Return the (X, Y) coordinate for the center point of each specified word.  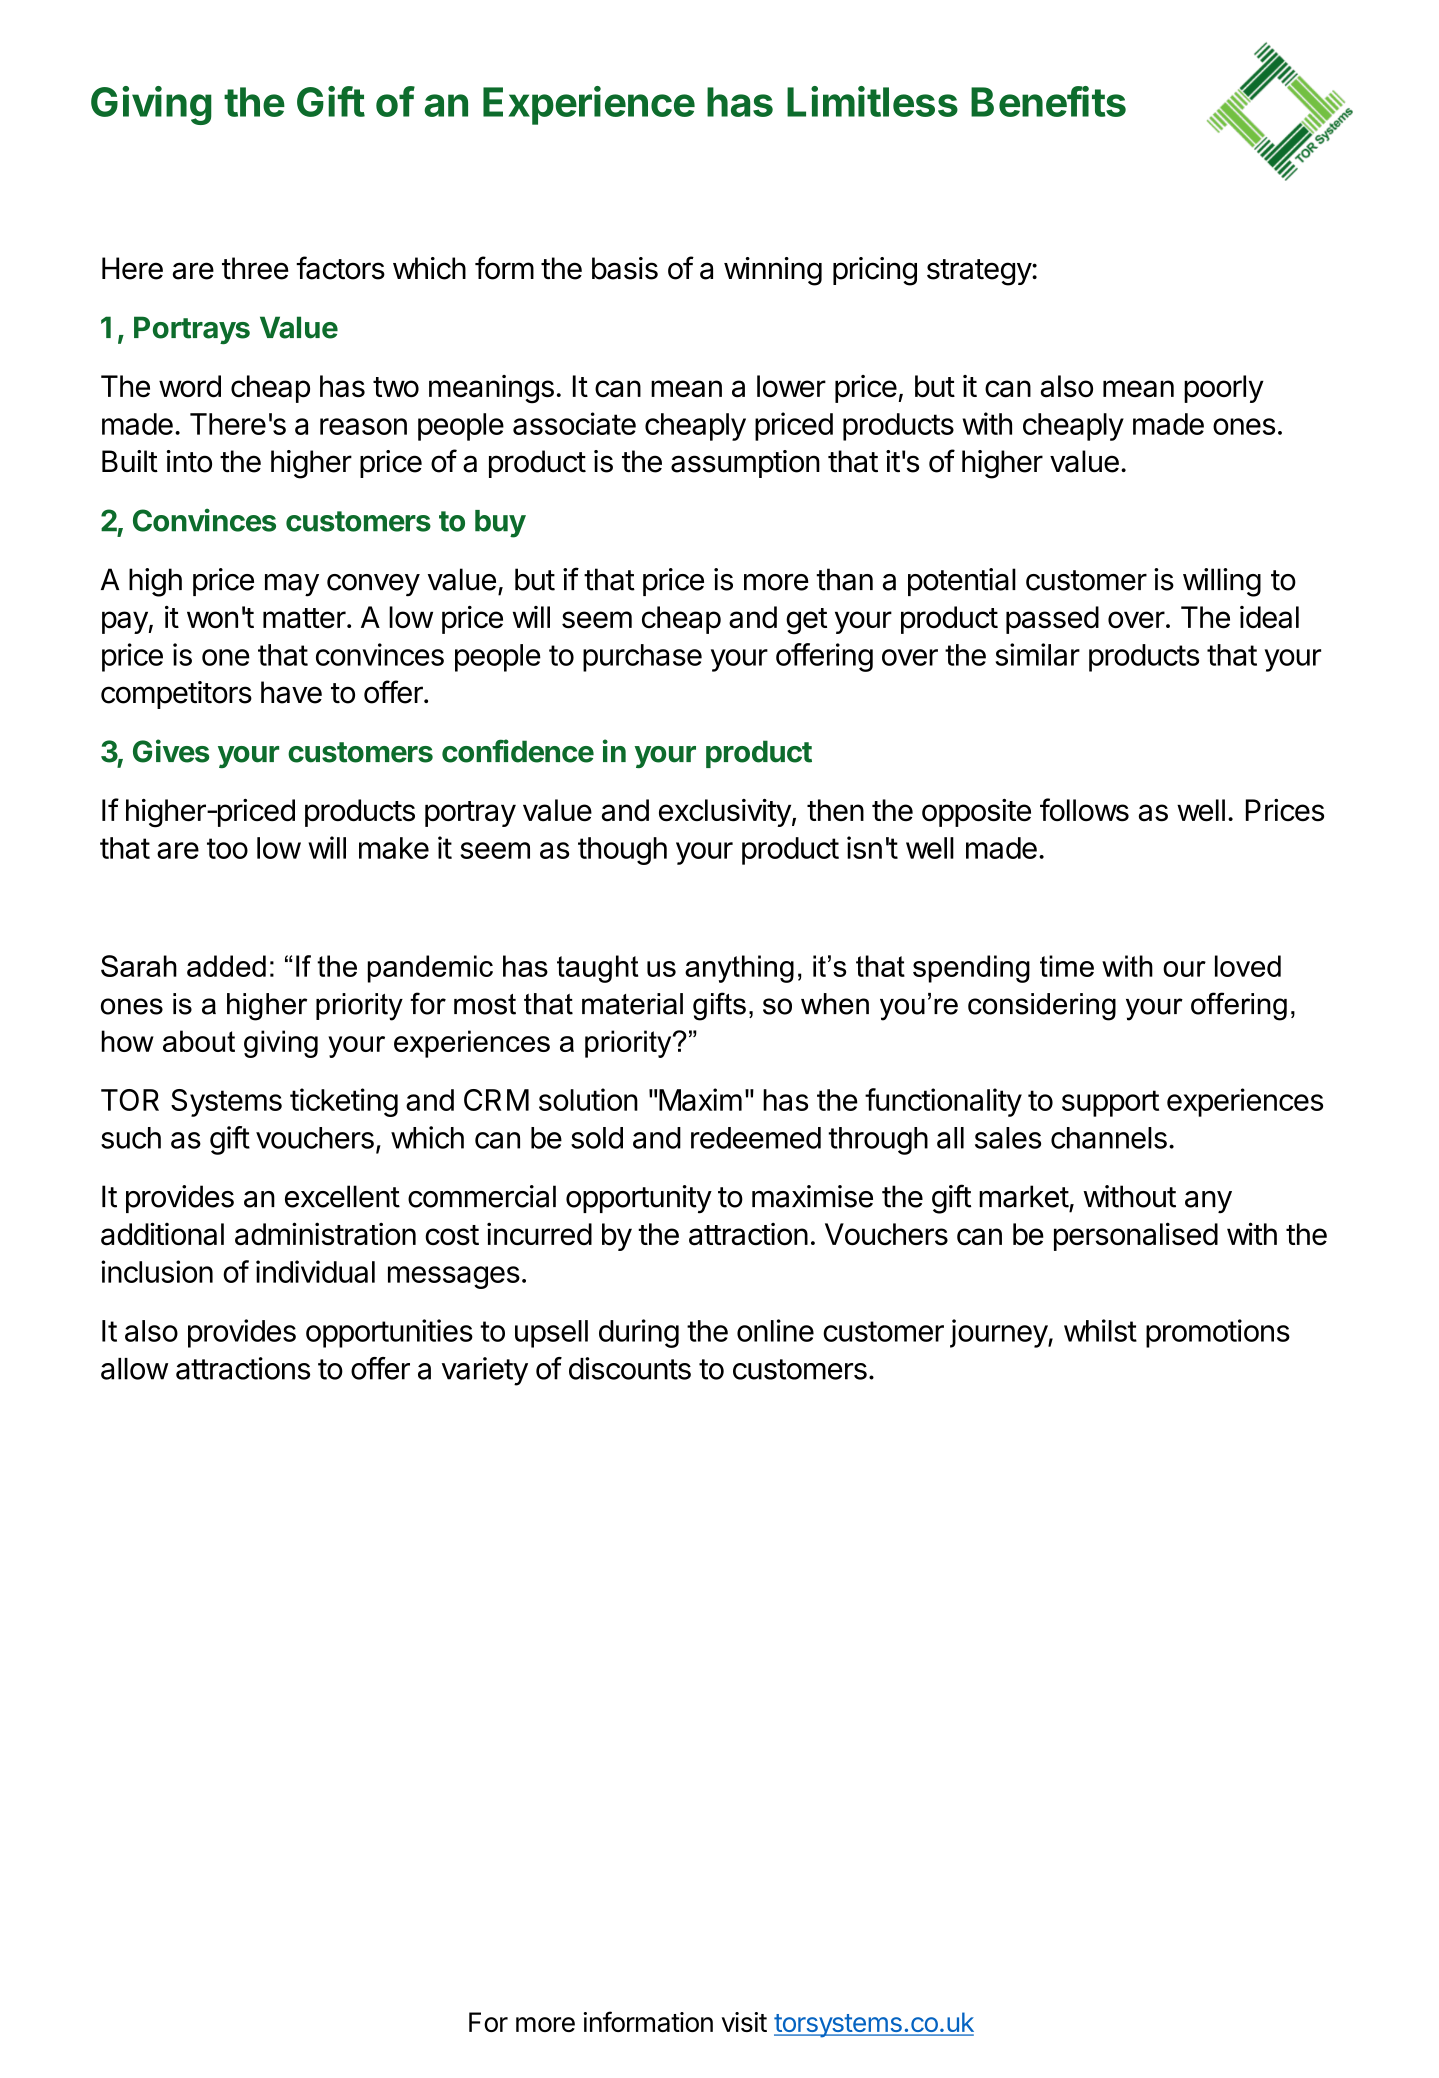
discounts (630, 1368)
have (291, 692)
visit (744, 2022)
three (255, 268)
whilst (1100, 1330)
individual (315, 1271)
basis (625, 268)
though (622, 851)
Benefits (1048, 101)
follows (1084, 810)
